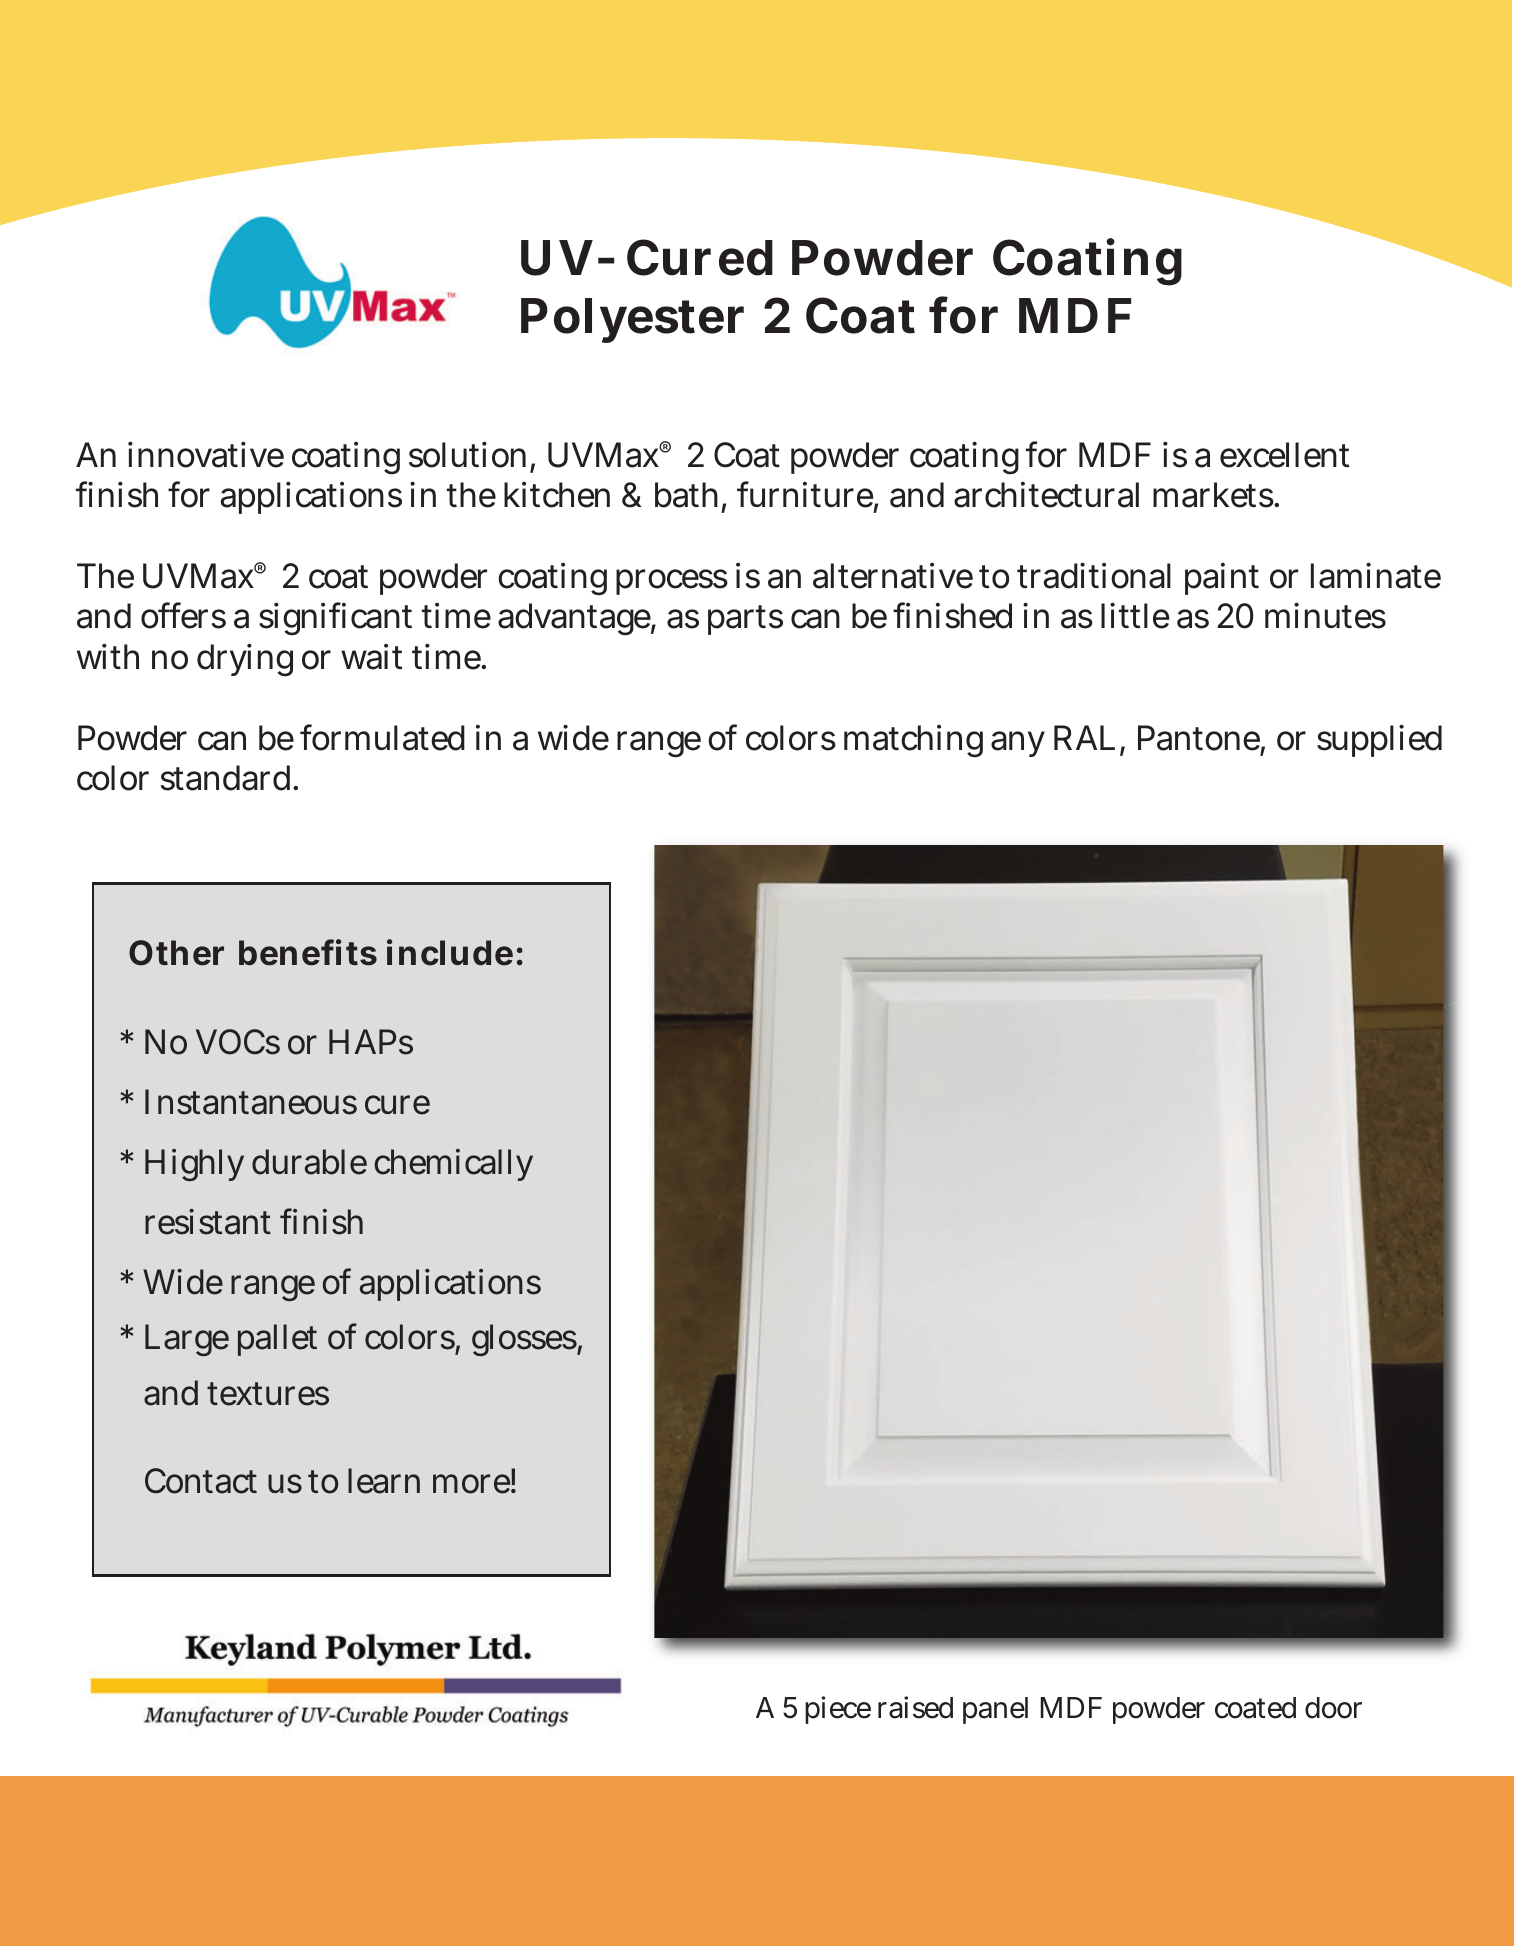 This page has height=1947, width=1514. What do you see at coordinates (913, 741) in the page?
I see `matching` at bounding box center [913, 741].
